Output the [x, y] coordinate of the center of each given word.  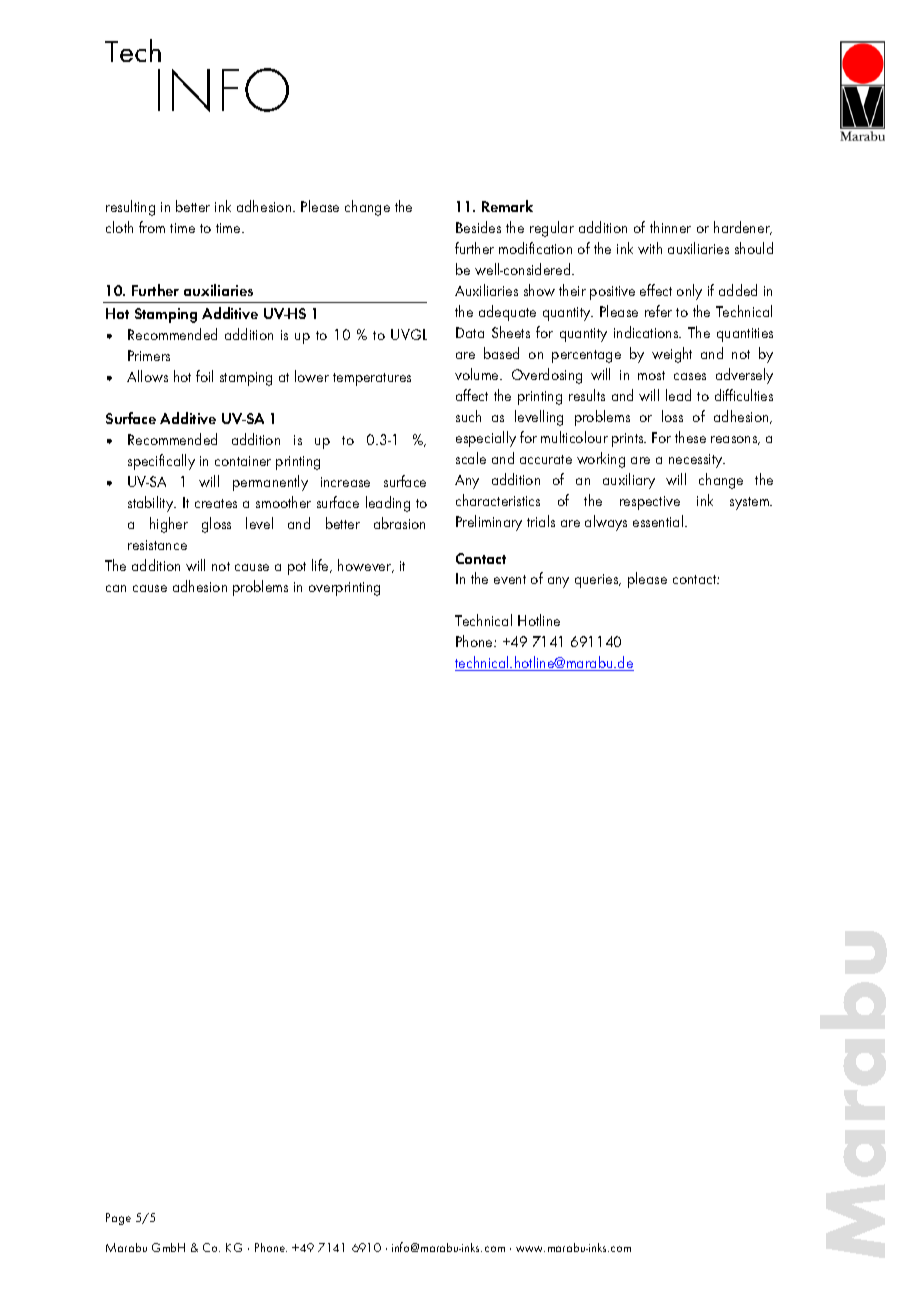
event [510, 579]
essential [659, 521]
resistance [157, 545]
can [116, 588]
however [366, 566]
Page [118, 1219]
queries [598, 581]
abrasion [399, 523]
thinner [670, 227]
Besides [478, 227]
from [152, 227]
